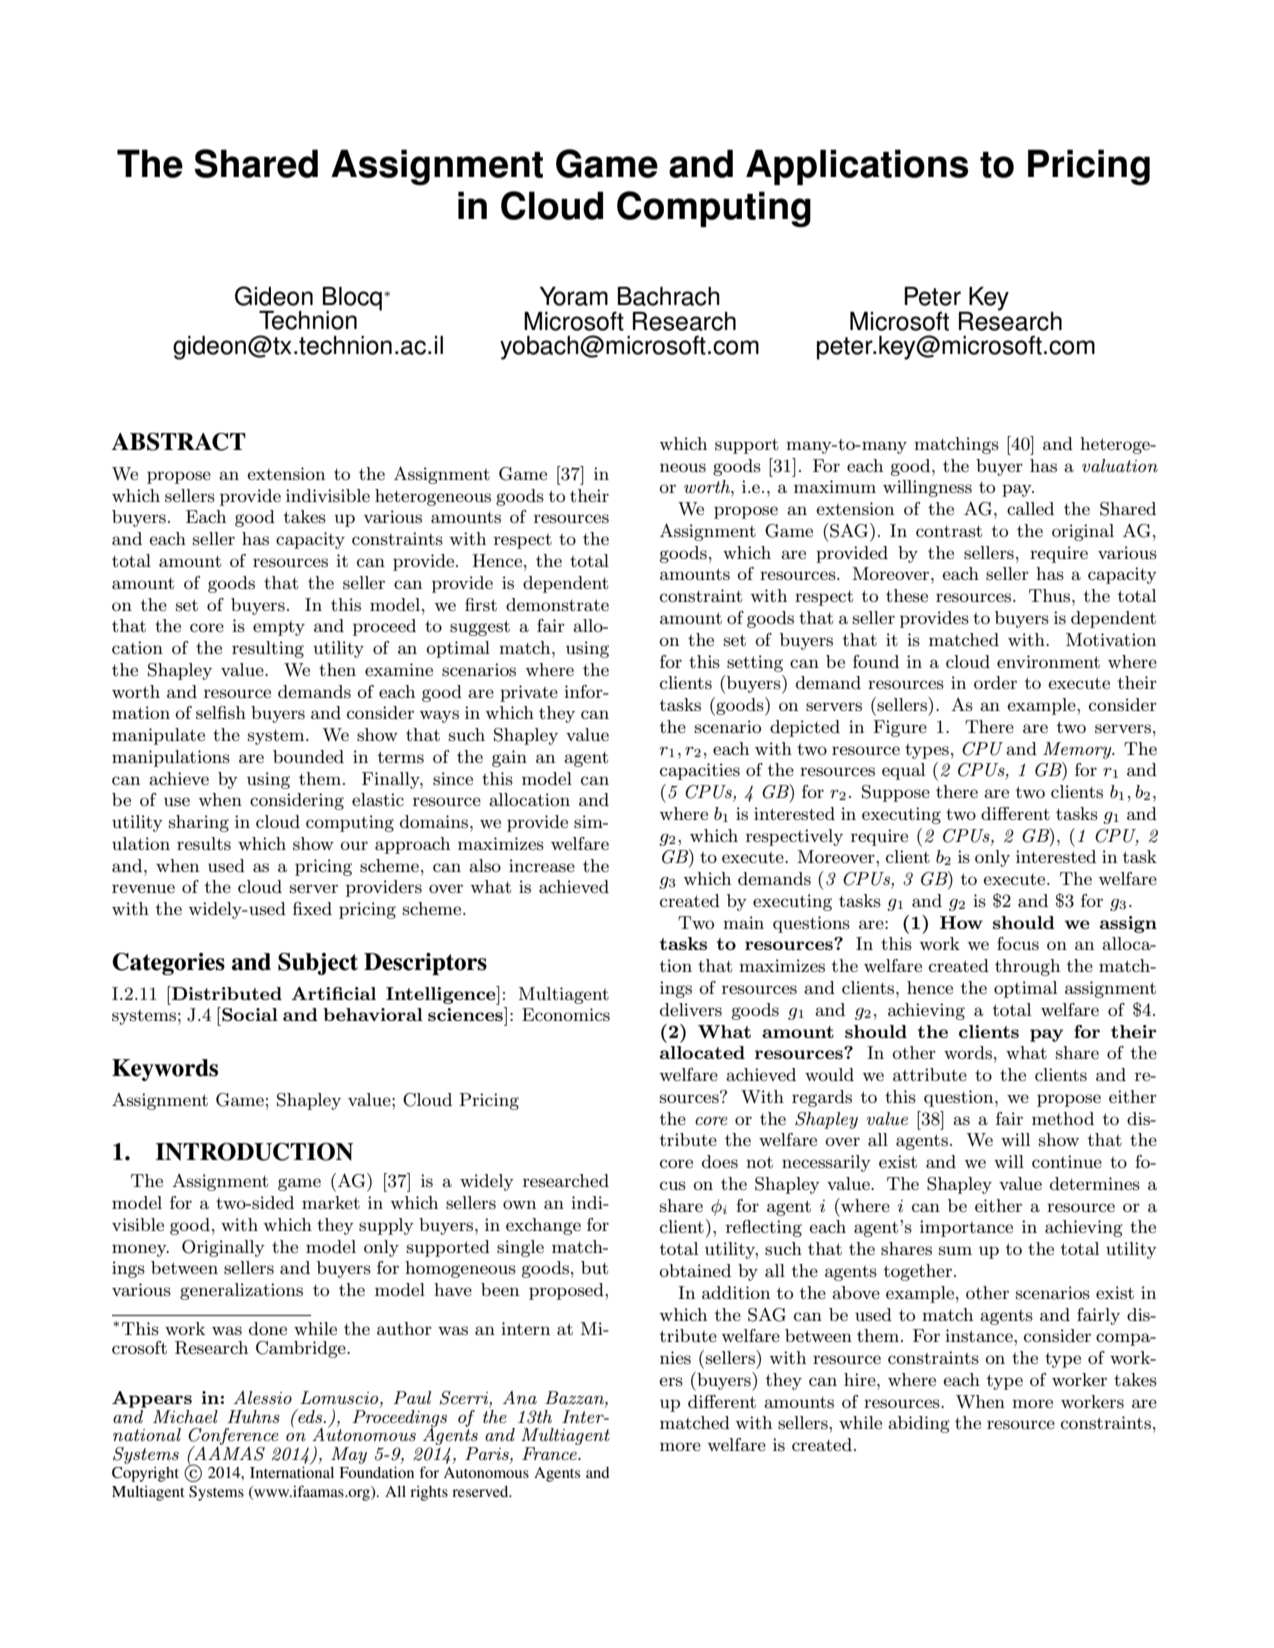 This document has height=1648, width=1274. What do you see at coordinates (331, 1202) in the document?
I see `market` at bounding box center [331, 1202].
